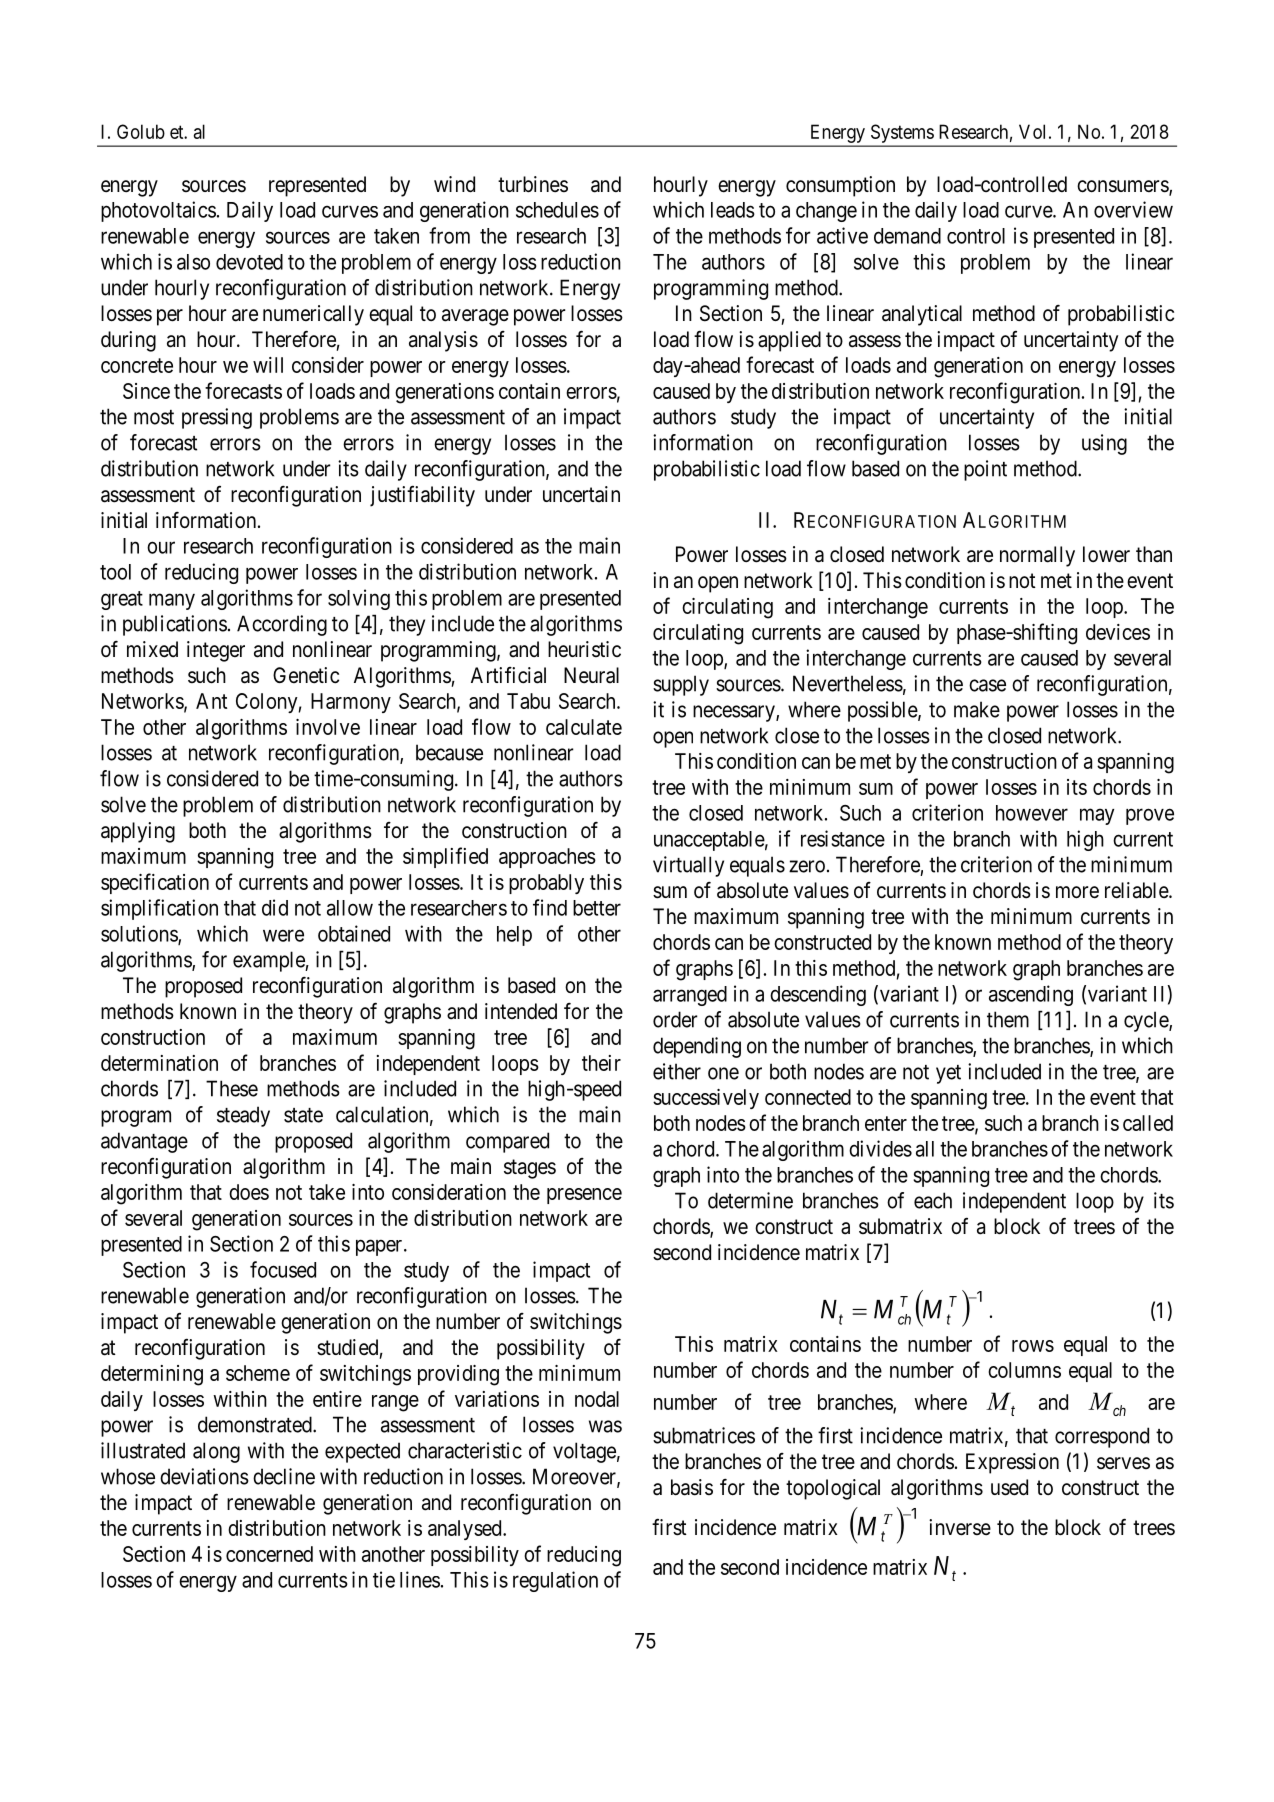  What do you see at coordinates (733, 210) in the document?
I see `leads` at bounding box center [733, 210].
